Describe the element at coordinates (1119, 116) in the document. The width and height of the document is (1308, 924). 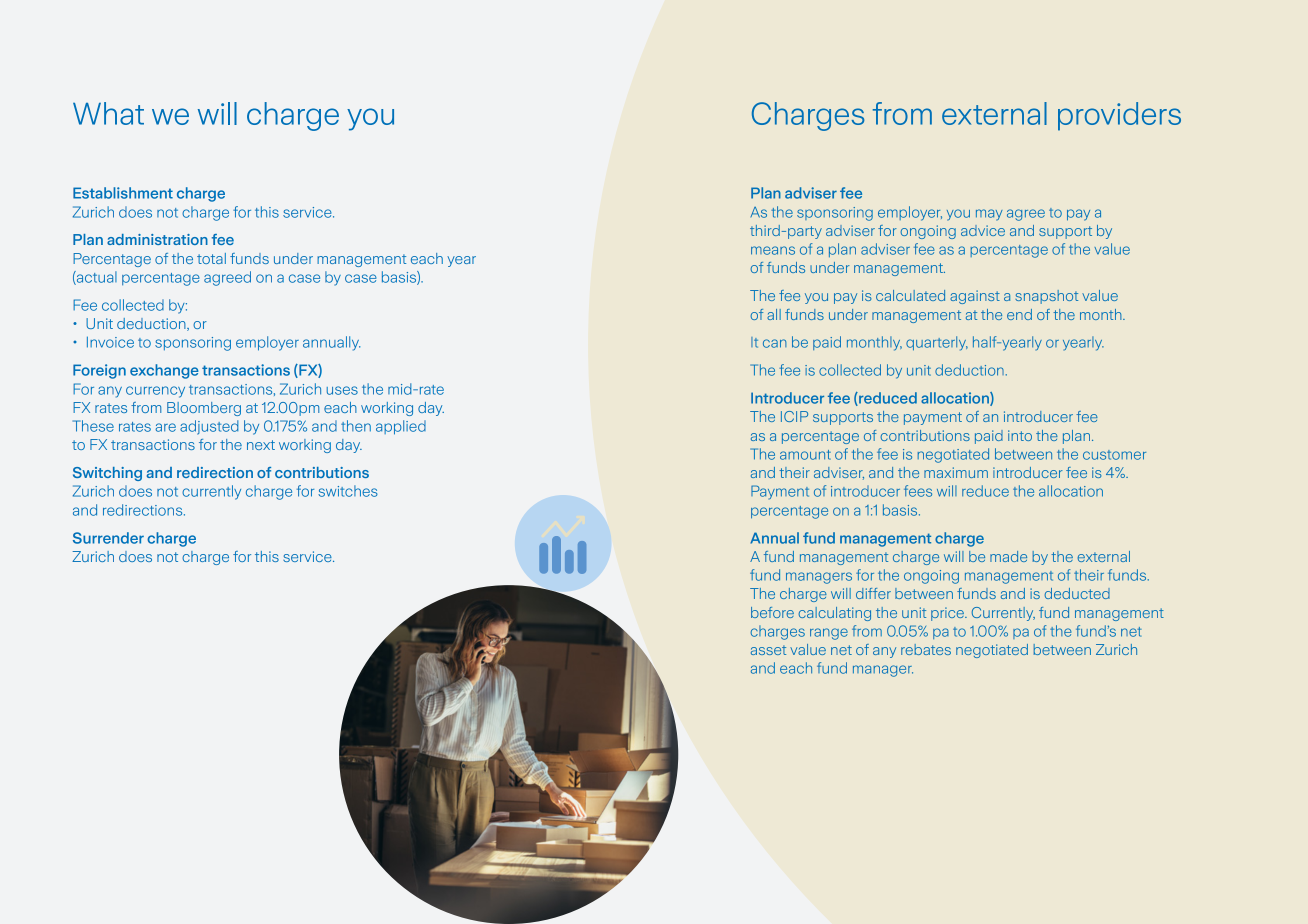
I see `providers` at that location.
